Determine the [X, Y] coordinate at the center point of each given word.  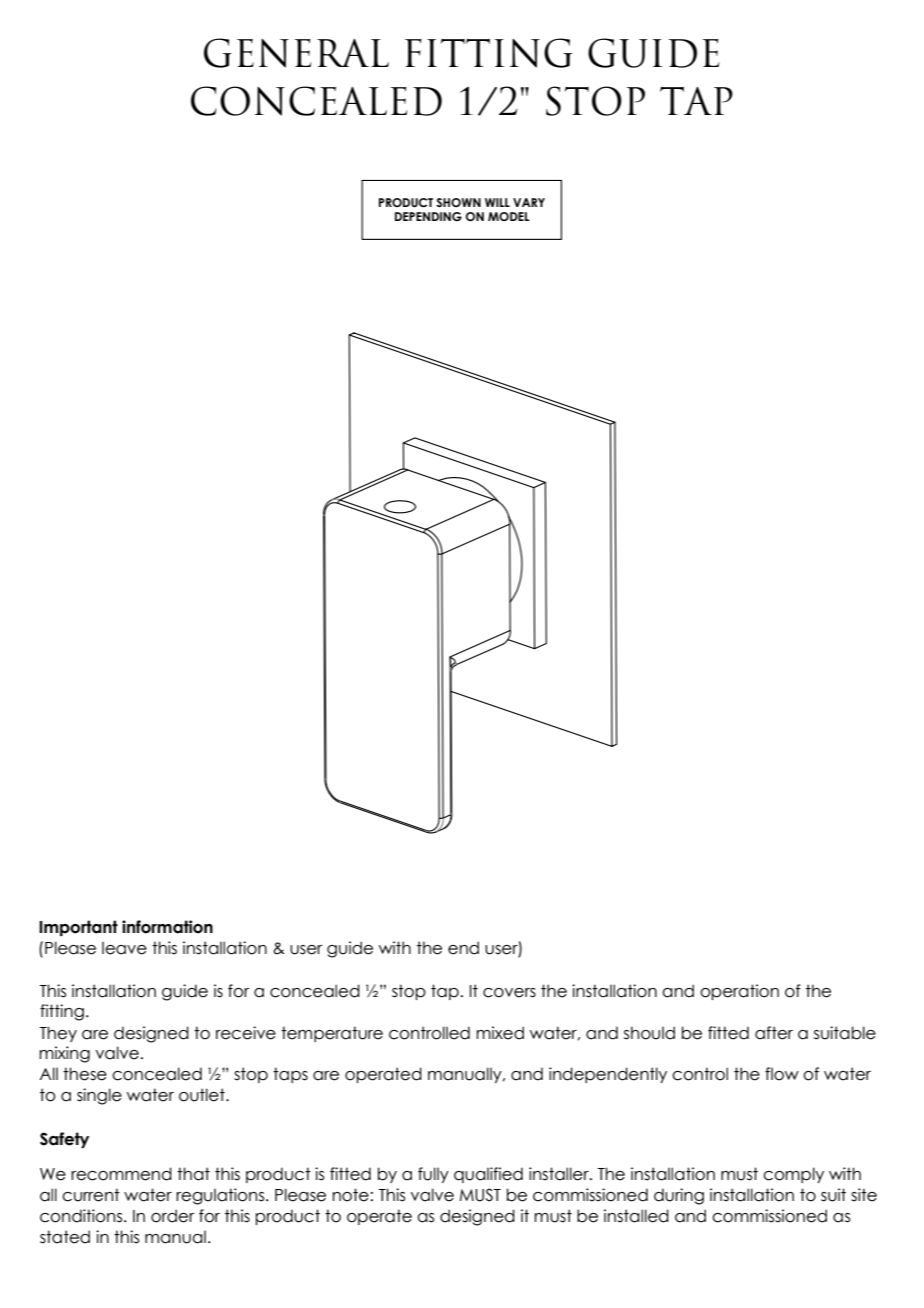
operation [739, 992]
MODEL [509, 216]
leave [124, 948]
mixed [500, 1033]
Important [78, 928]
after [774, 1033]
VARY [529, 202]
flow [782, 1074]
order [173, 1216]
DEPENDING [428, 216]
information [167, 927]
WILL [497, 202]
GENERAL [296, 53]
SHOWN [458, 202]
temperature [332, 1034]
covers [509, 993]
